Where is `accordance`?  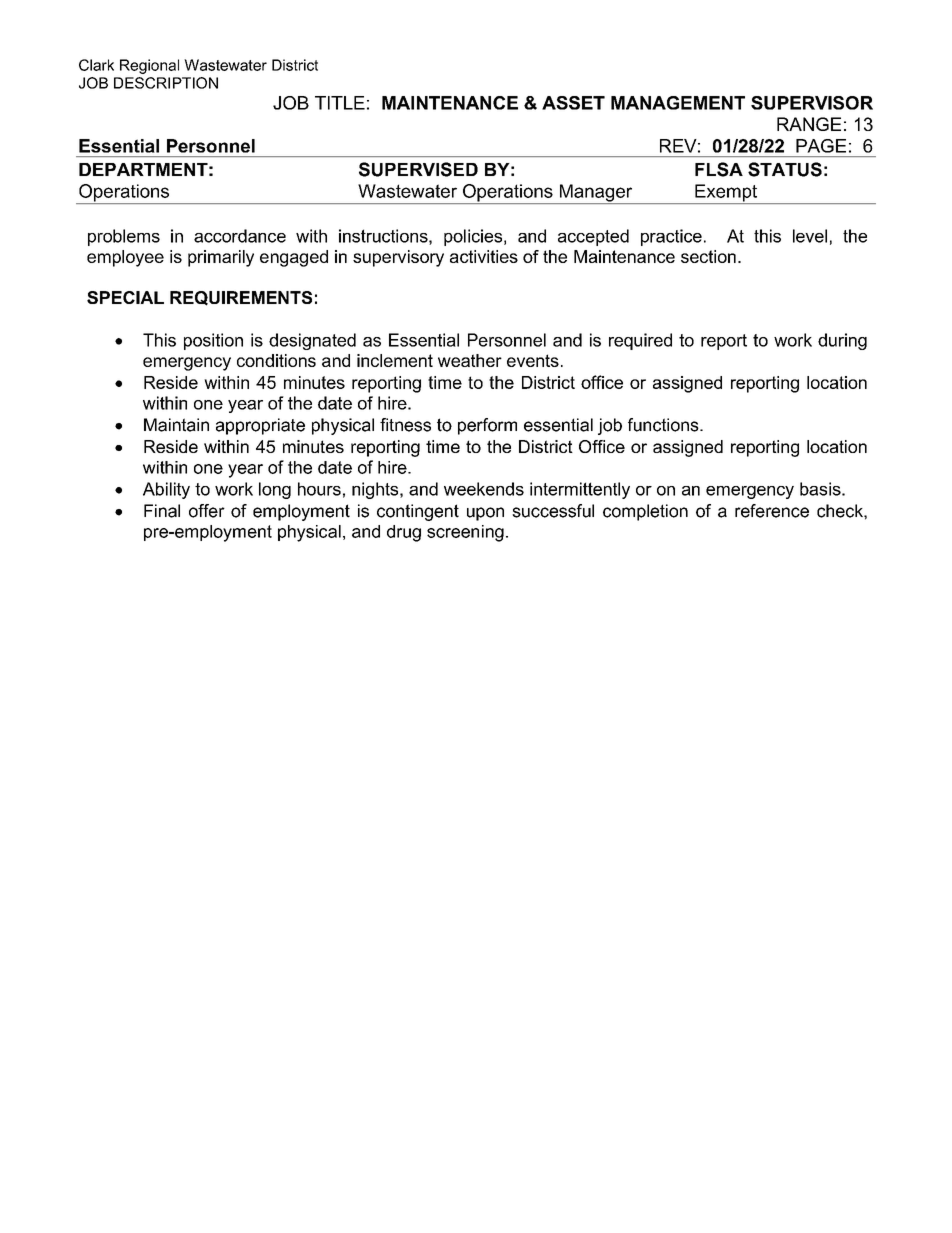 accordance is located at coordinates (240, 236).
